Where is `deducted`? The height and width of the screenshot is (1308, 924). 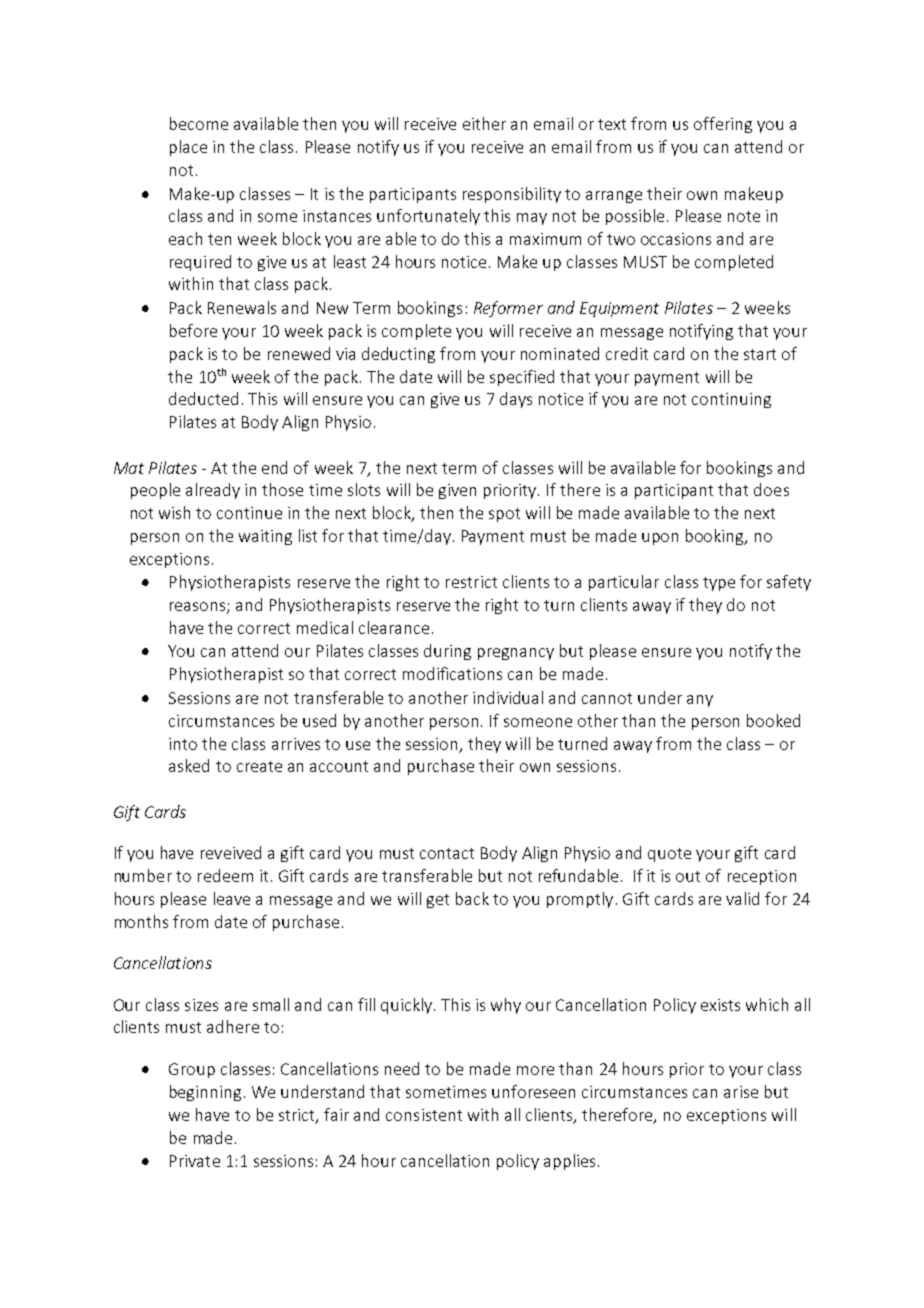
deducted is located at coordinates (203, 398).
